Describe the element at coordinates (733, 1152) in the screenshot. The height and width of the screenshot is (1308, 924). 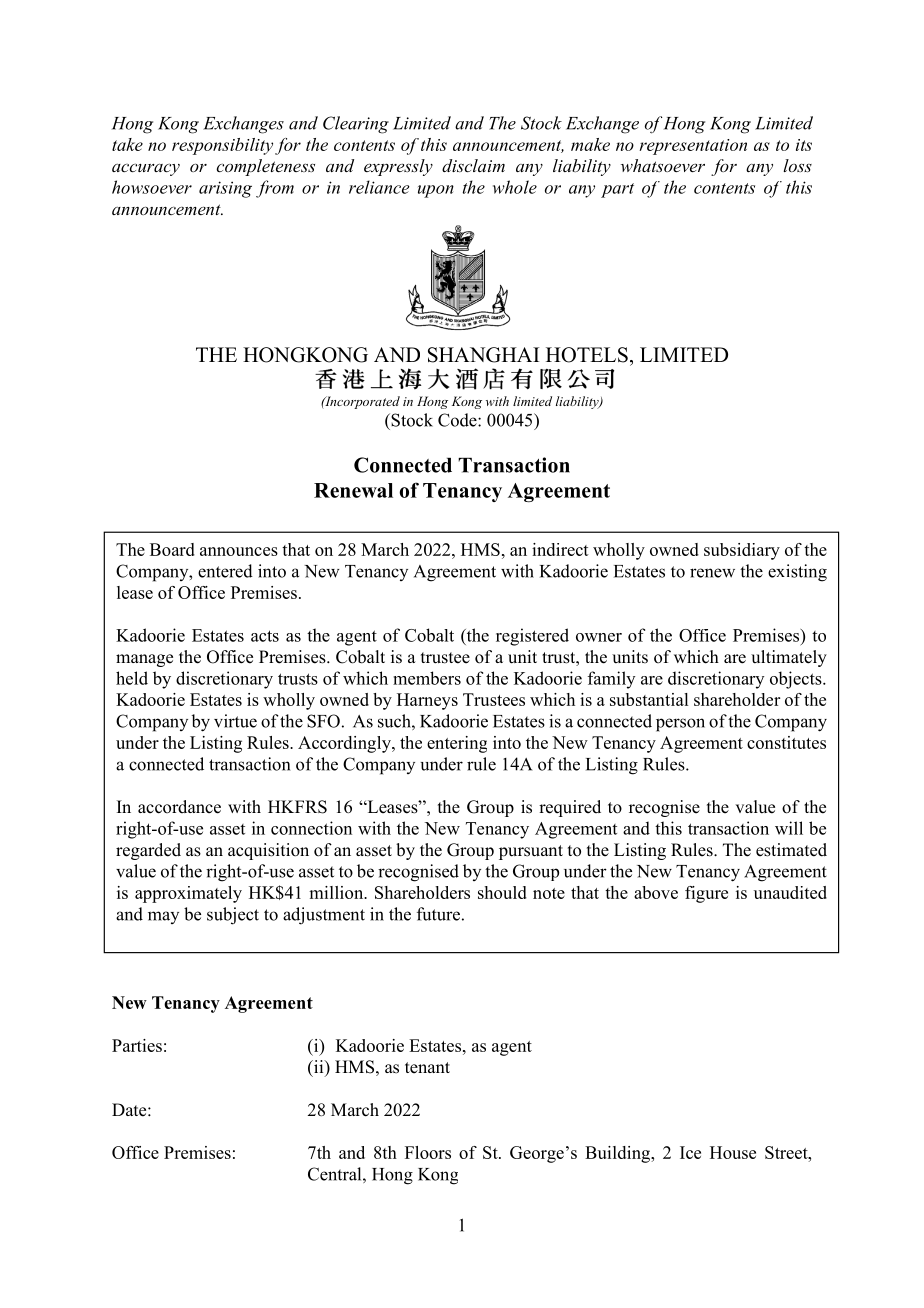
I see `House` at that location.
